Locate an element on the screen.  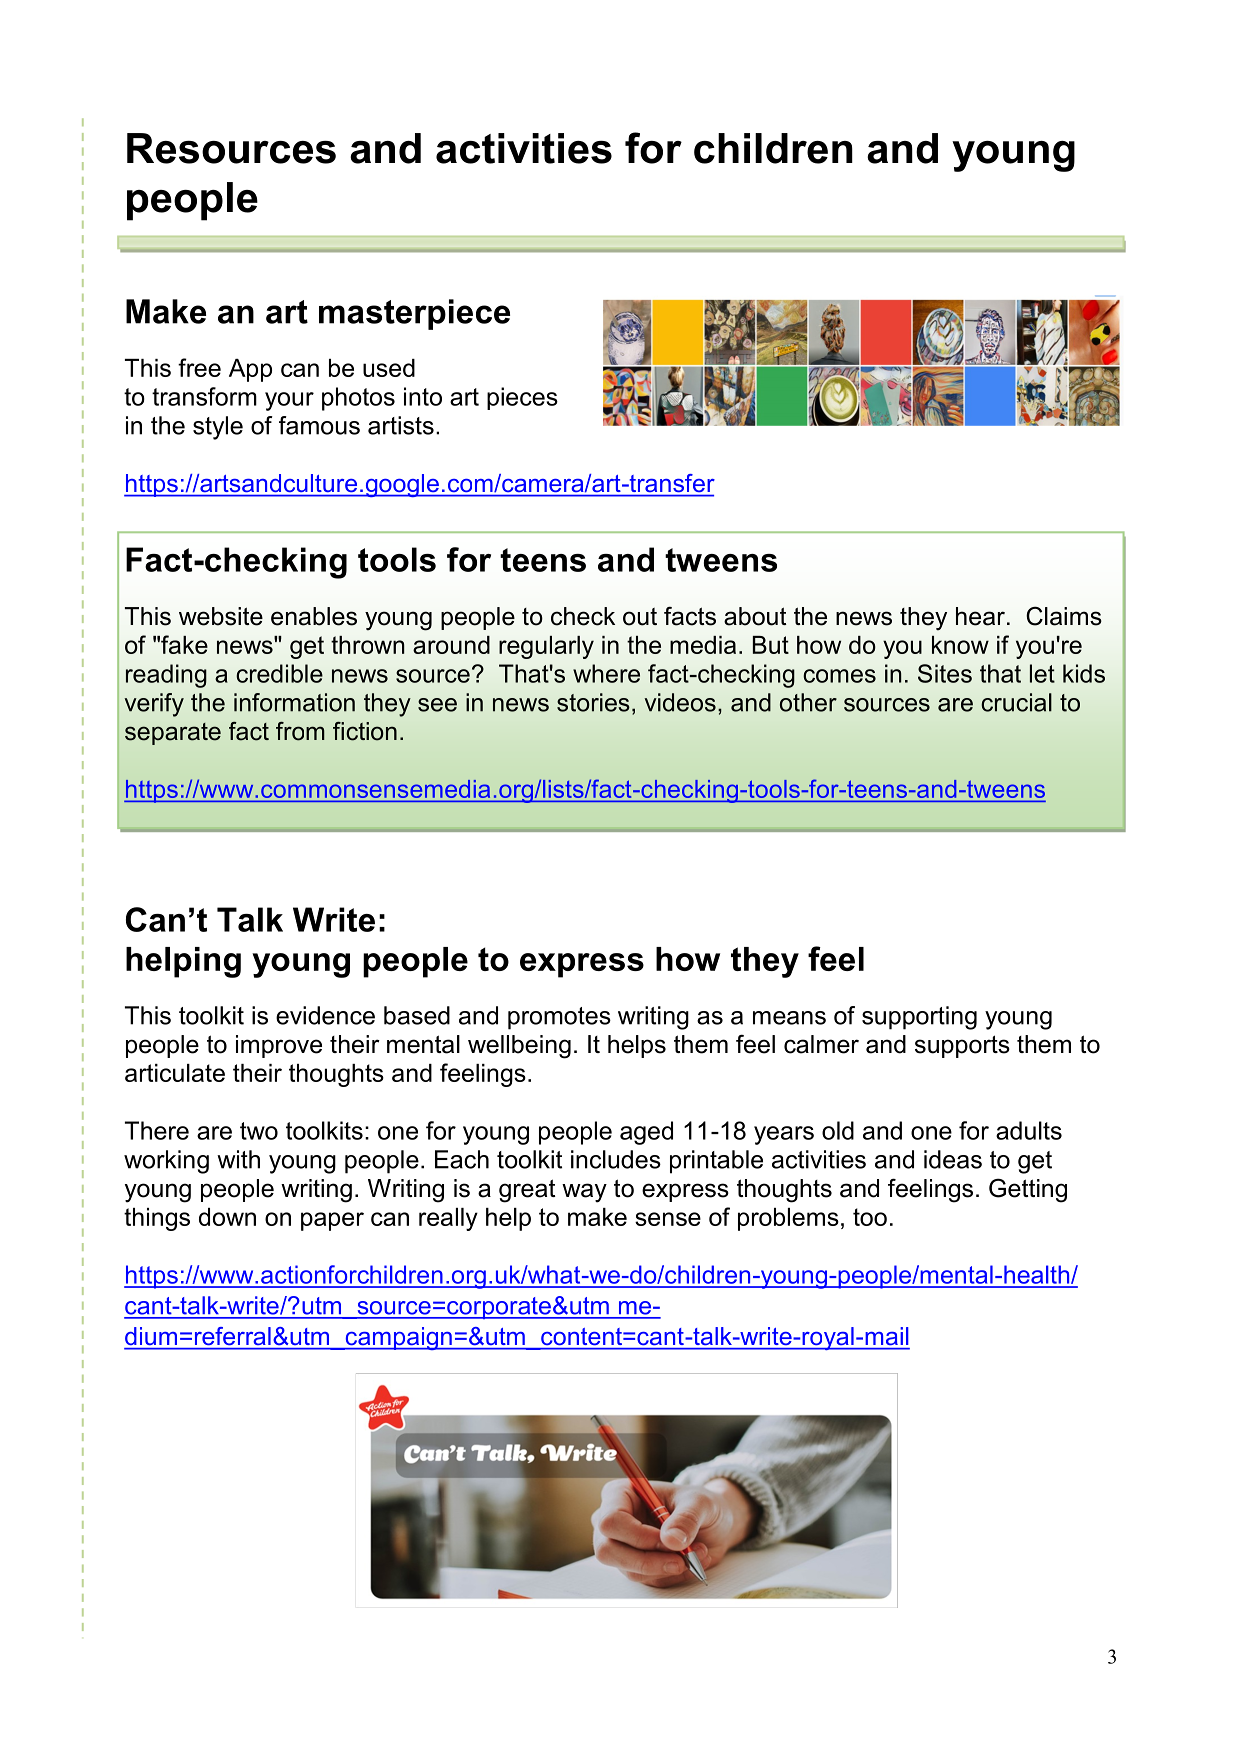
way is located at coordinates (584, 1193).
